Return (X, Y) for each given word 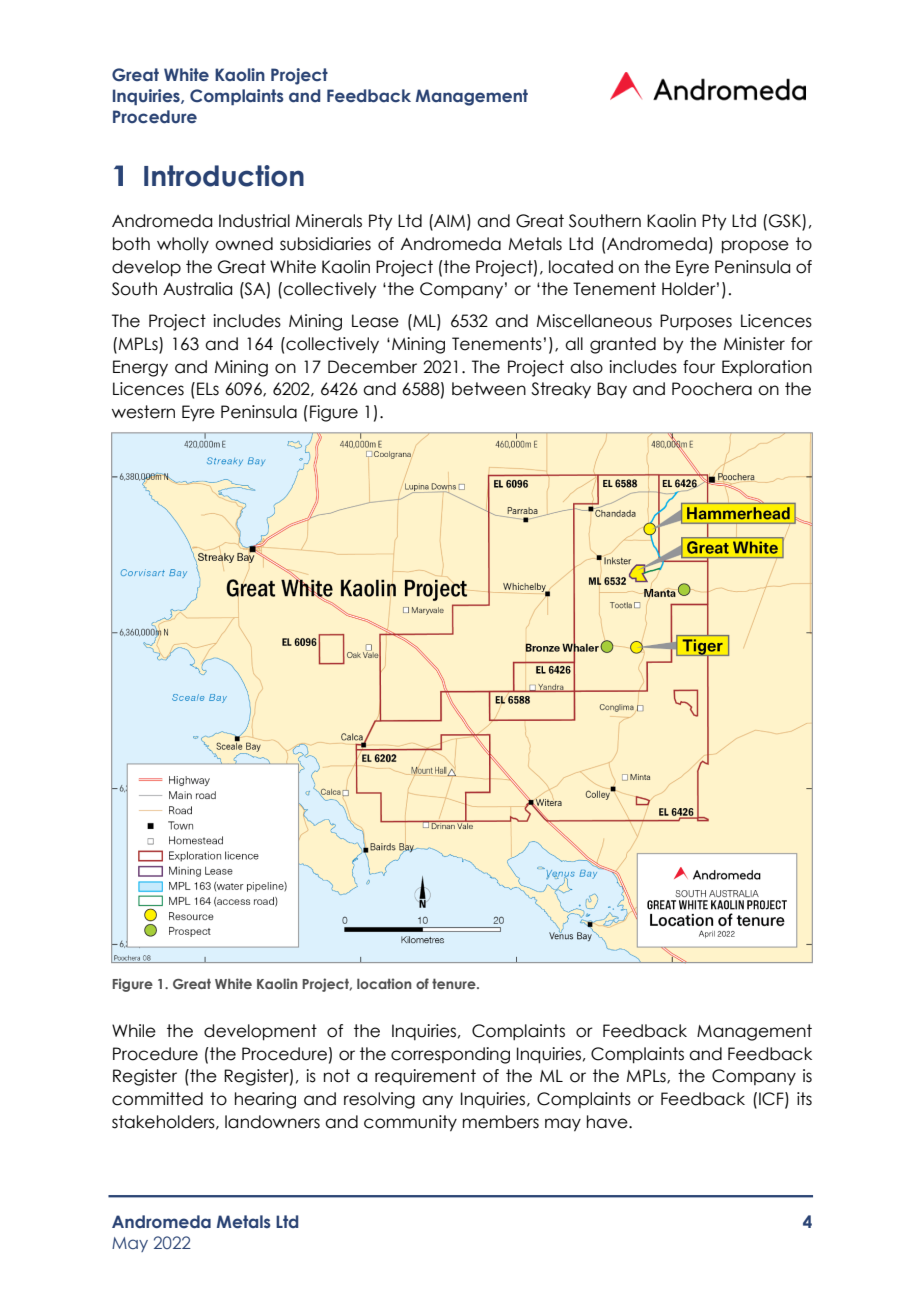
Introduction (224, 176)
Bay (612, 390)
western (143, 412)
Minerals (329, 221)
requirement (425, 1077)
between (489, 389)
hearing (265, 1100)
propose (755, 247)
